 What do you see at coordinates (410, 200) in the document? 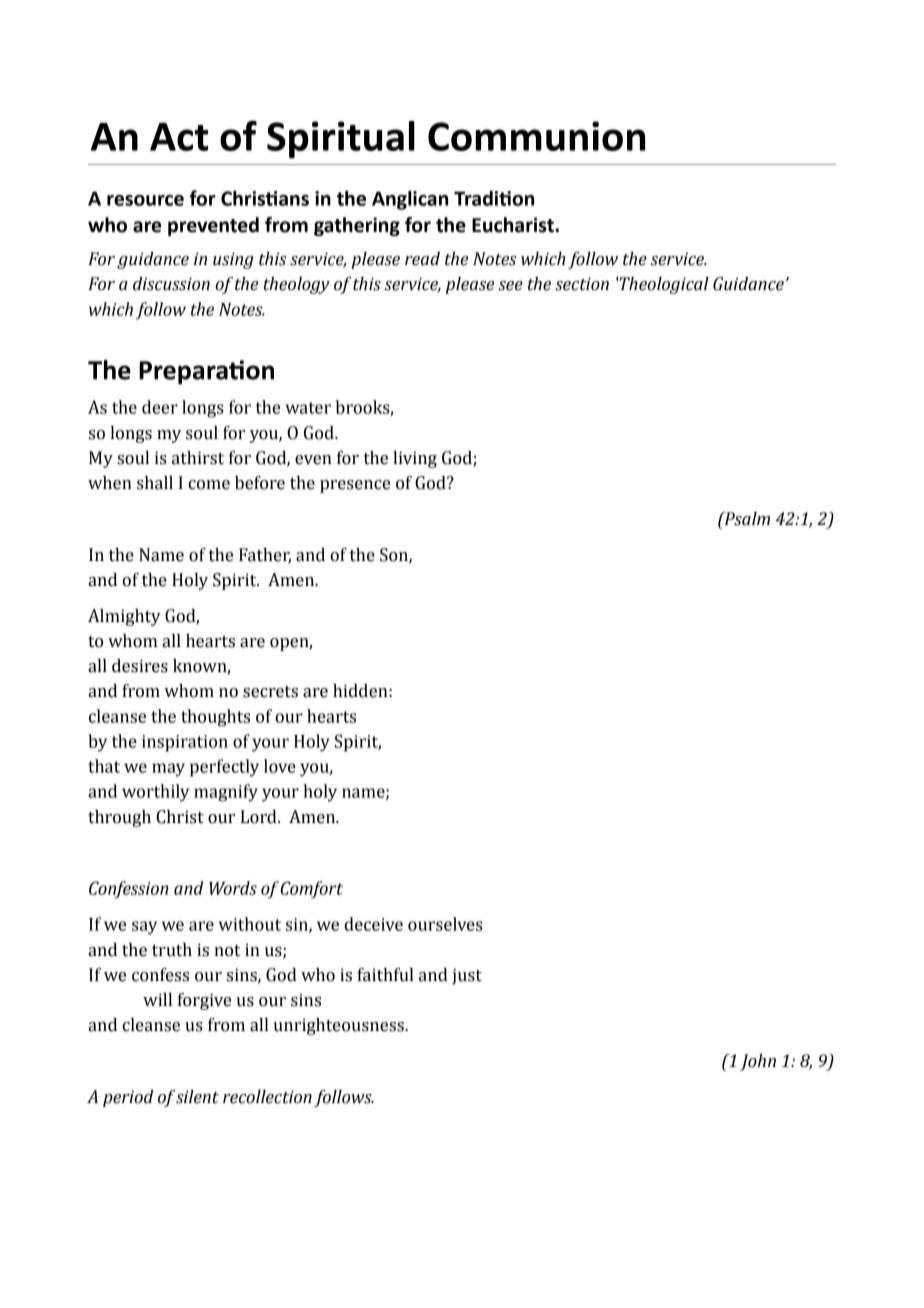
I see `Anglican` at bounding box center [410, 200].
